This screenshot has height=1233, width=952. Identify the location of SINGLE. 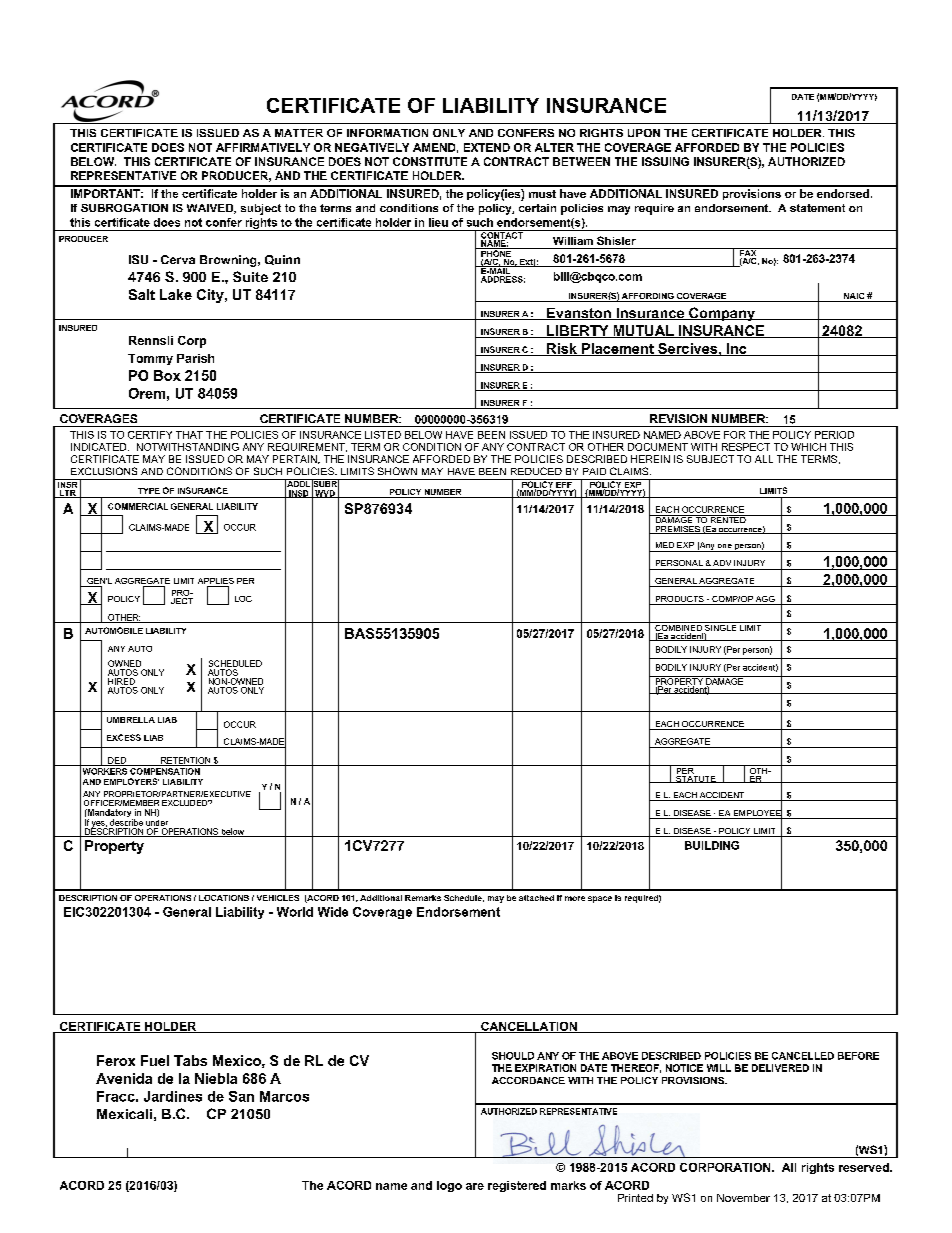
(721, 628).
